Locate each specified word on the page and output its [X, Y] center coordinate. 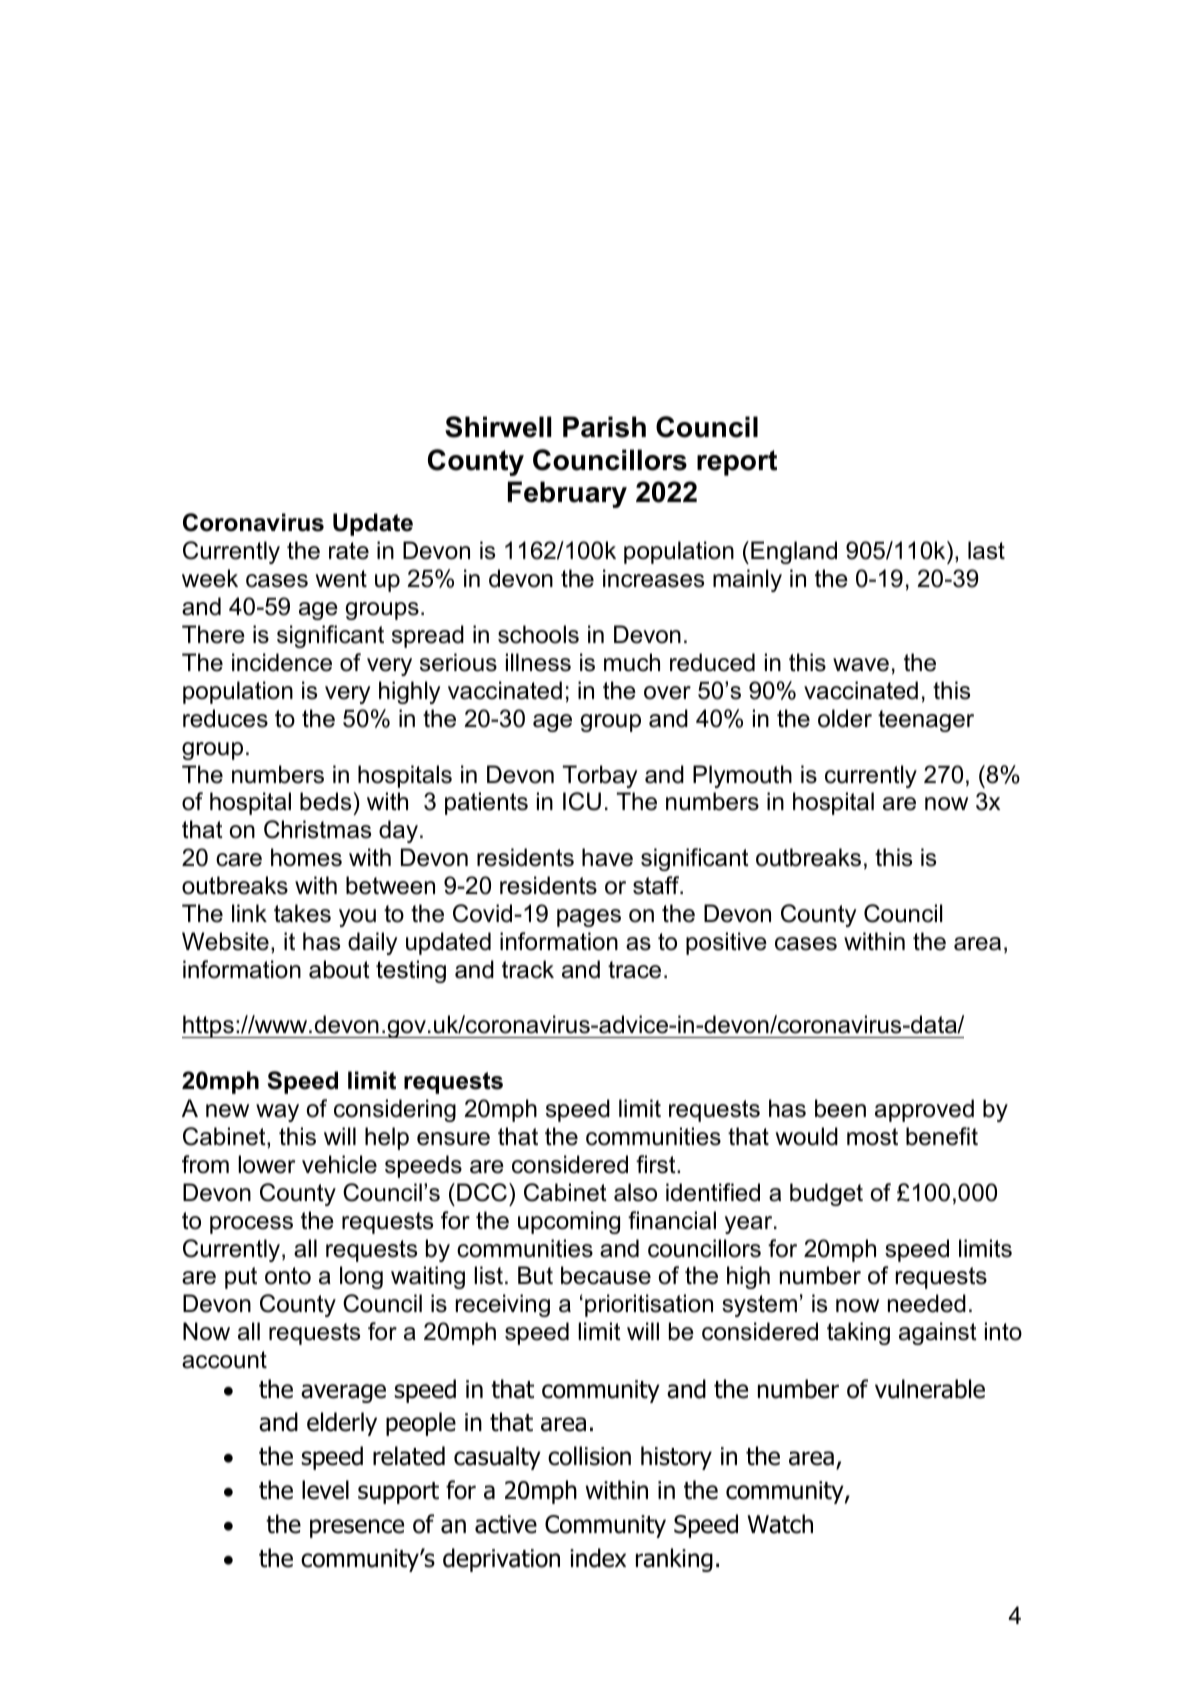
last [986, 550]
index [598, 1558]
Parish [604, 427]
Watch [780, 1524]
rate [349, 551]
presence [357, 1528]
